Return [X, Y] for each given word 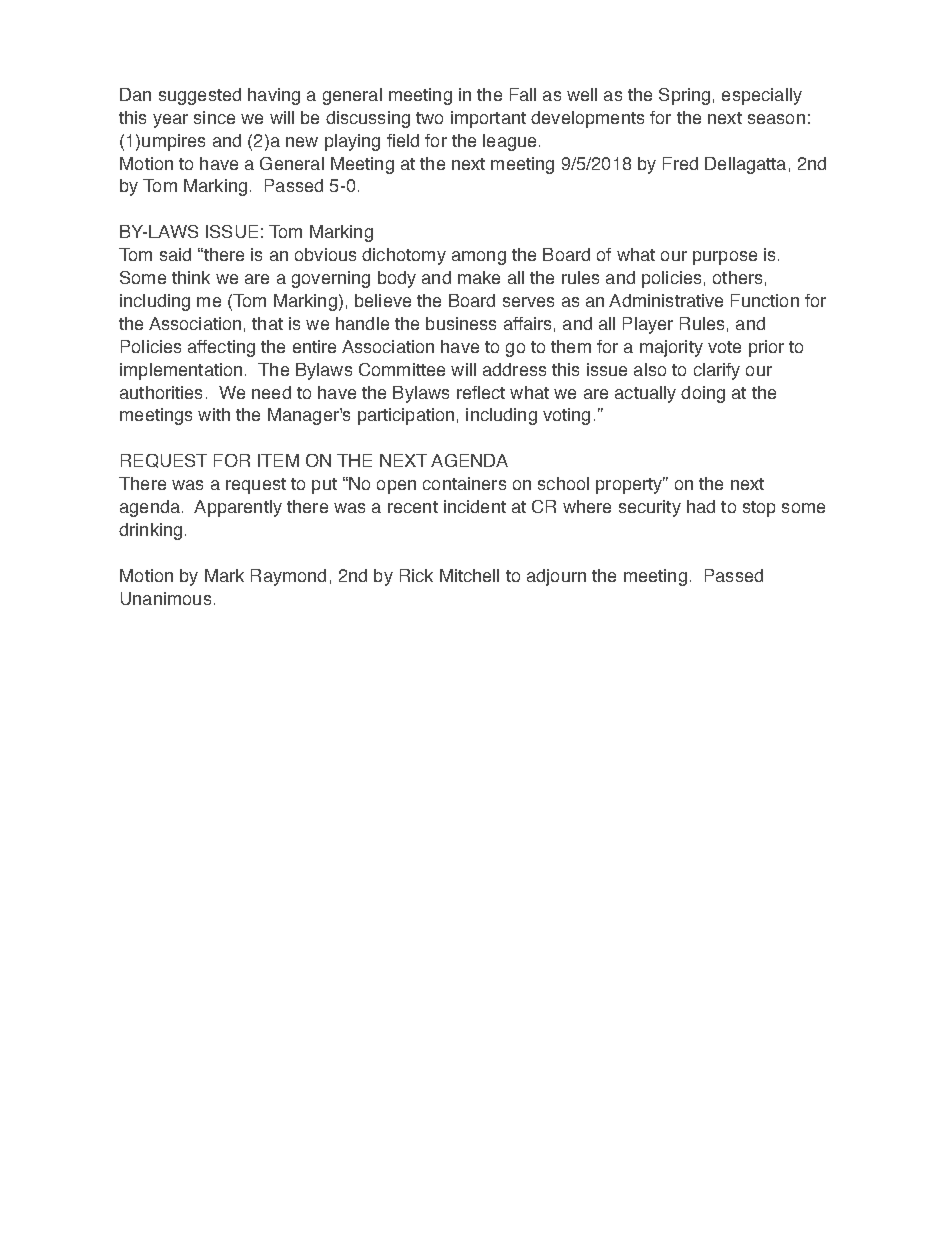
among [479, 258]
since [214, 117]
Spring [684, 96]
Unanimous [166, 598]
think [191, 277]
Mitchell [469, 575]
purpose [725, 258]
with [214, 414]
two [429, 118]
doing [703, 394]
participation [406, 416]
